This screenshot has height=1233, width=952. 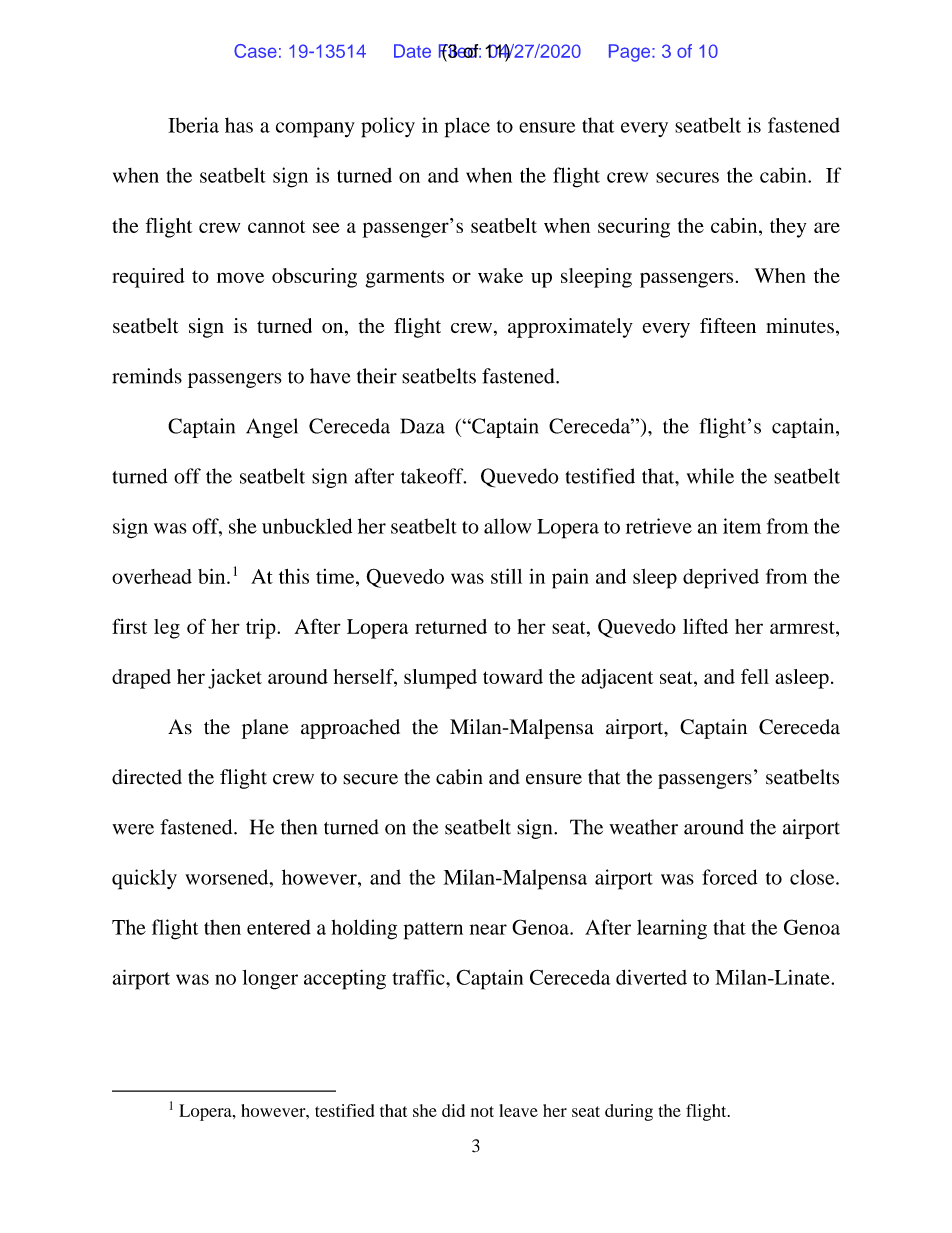 I want to click on overhead, so click(x=152, y=576).
